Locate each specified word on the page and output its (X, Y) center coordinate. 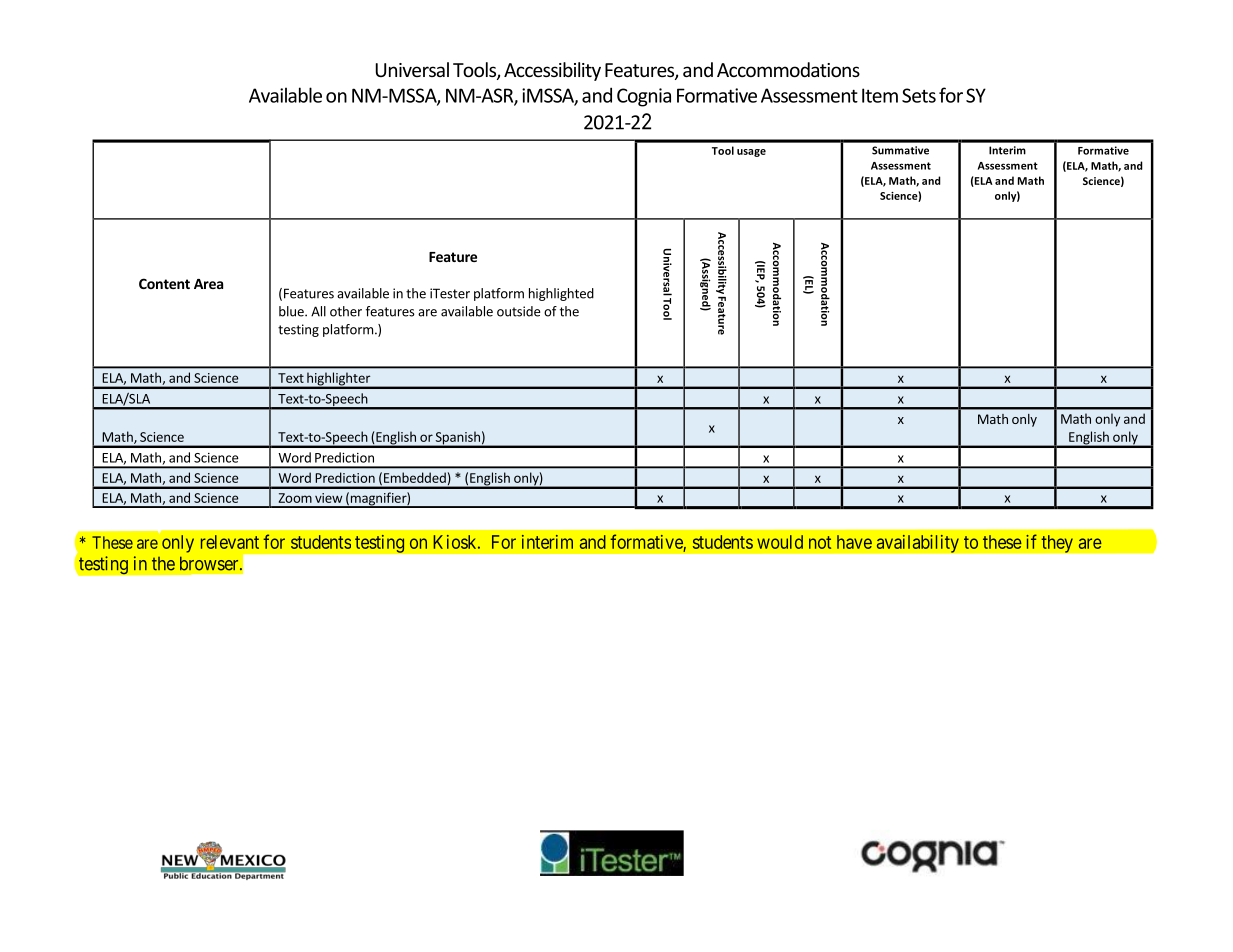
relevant (230, 542)
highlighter (339, 380)
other (346, 311)
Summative (900, 150)
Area (208, 284)
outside (518, 311)
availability (917, 543)
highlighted (561, 294)
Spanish (457, 439)
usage (751, 153)
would (780, 542)
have (854, 542)
